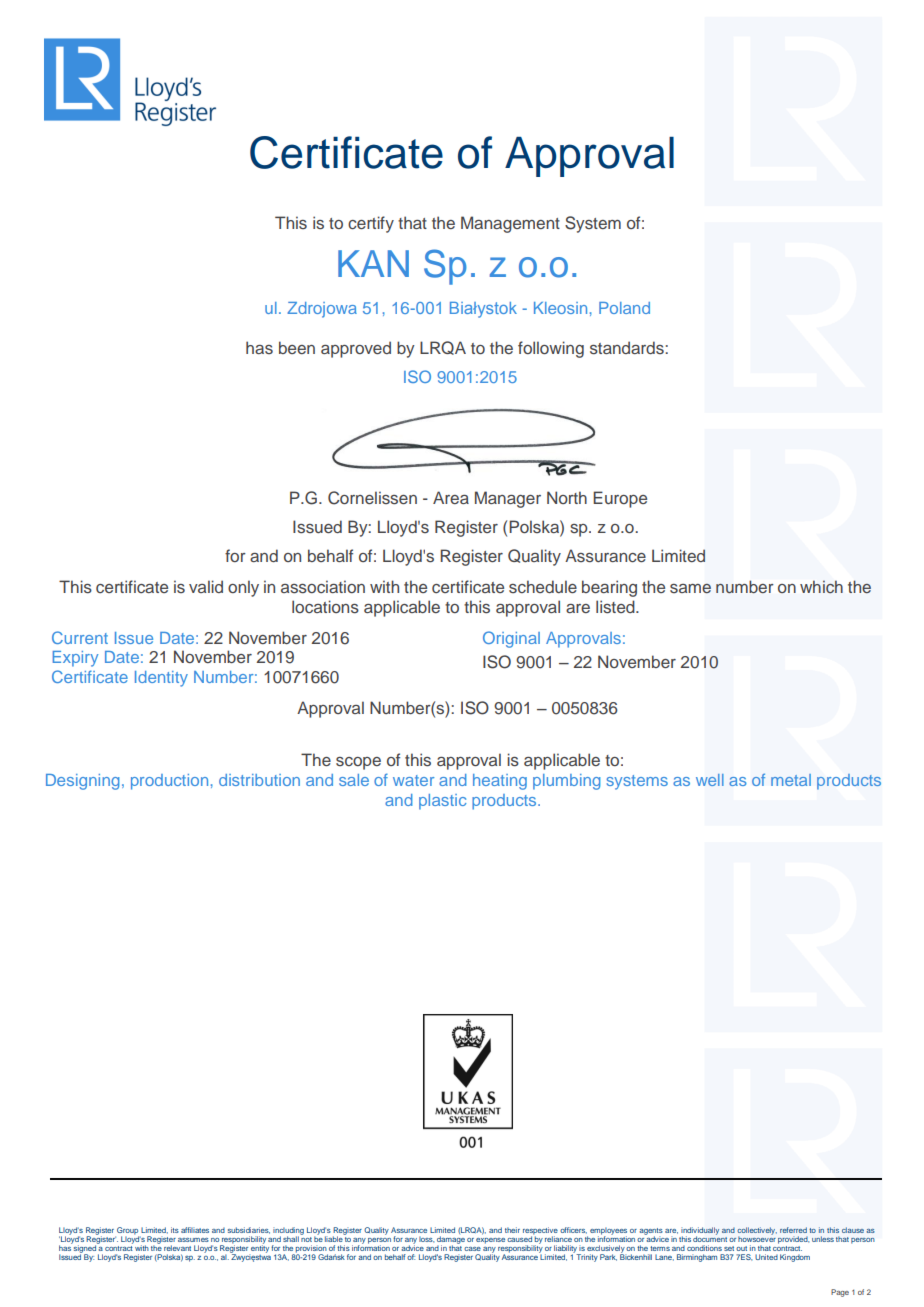 Image resolution: width=924 pixels, height=1307 pixels. Describe the element at coordinates (442, 802) in the screenshot. I see `plastic` at that location.
